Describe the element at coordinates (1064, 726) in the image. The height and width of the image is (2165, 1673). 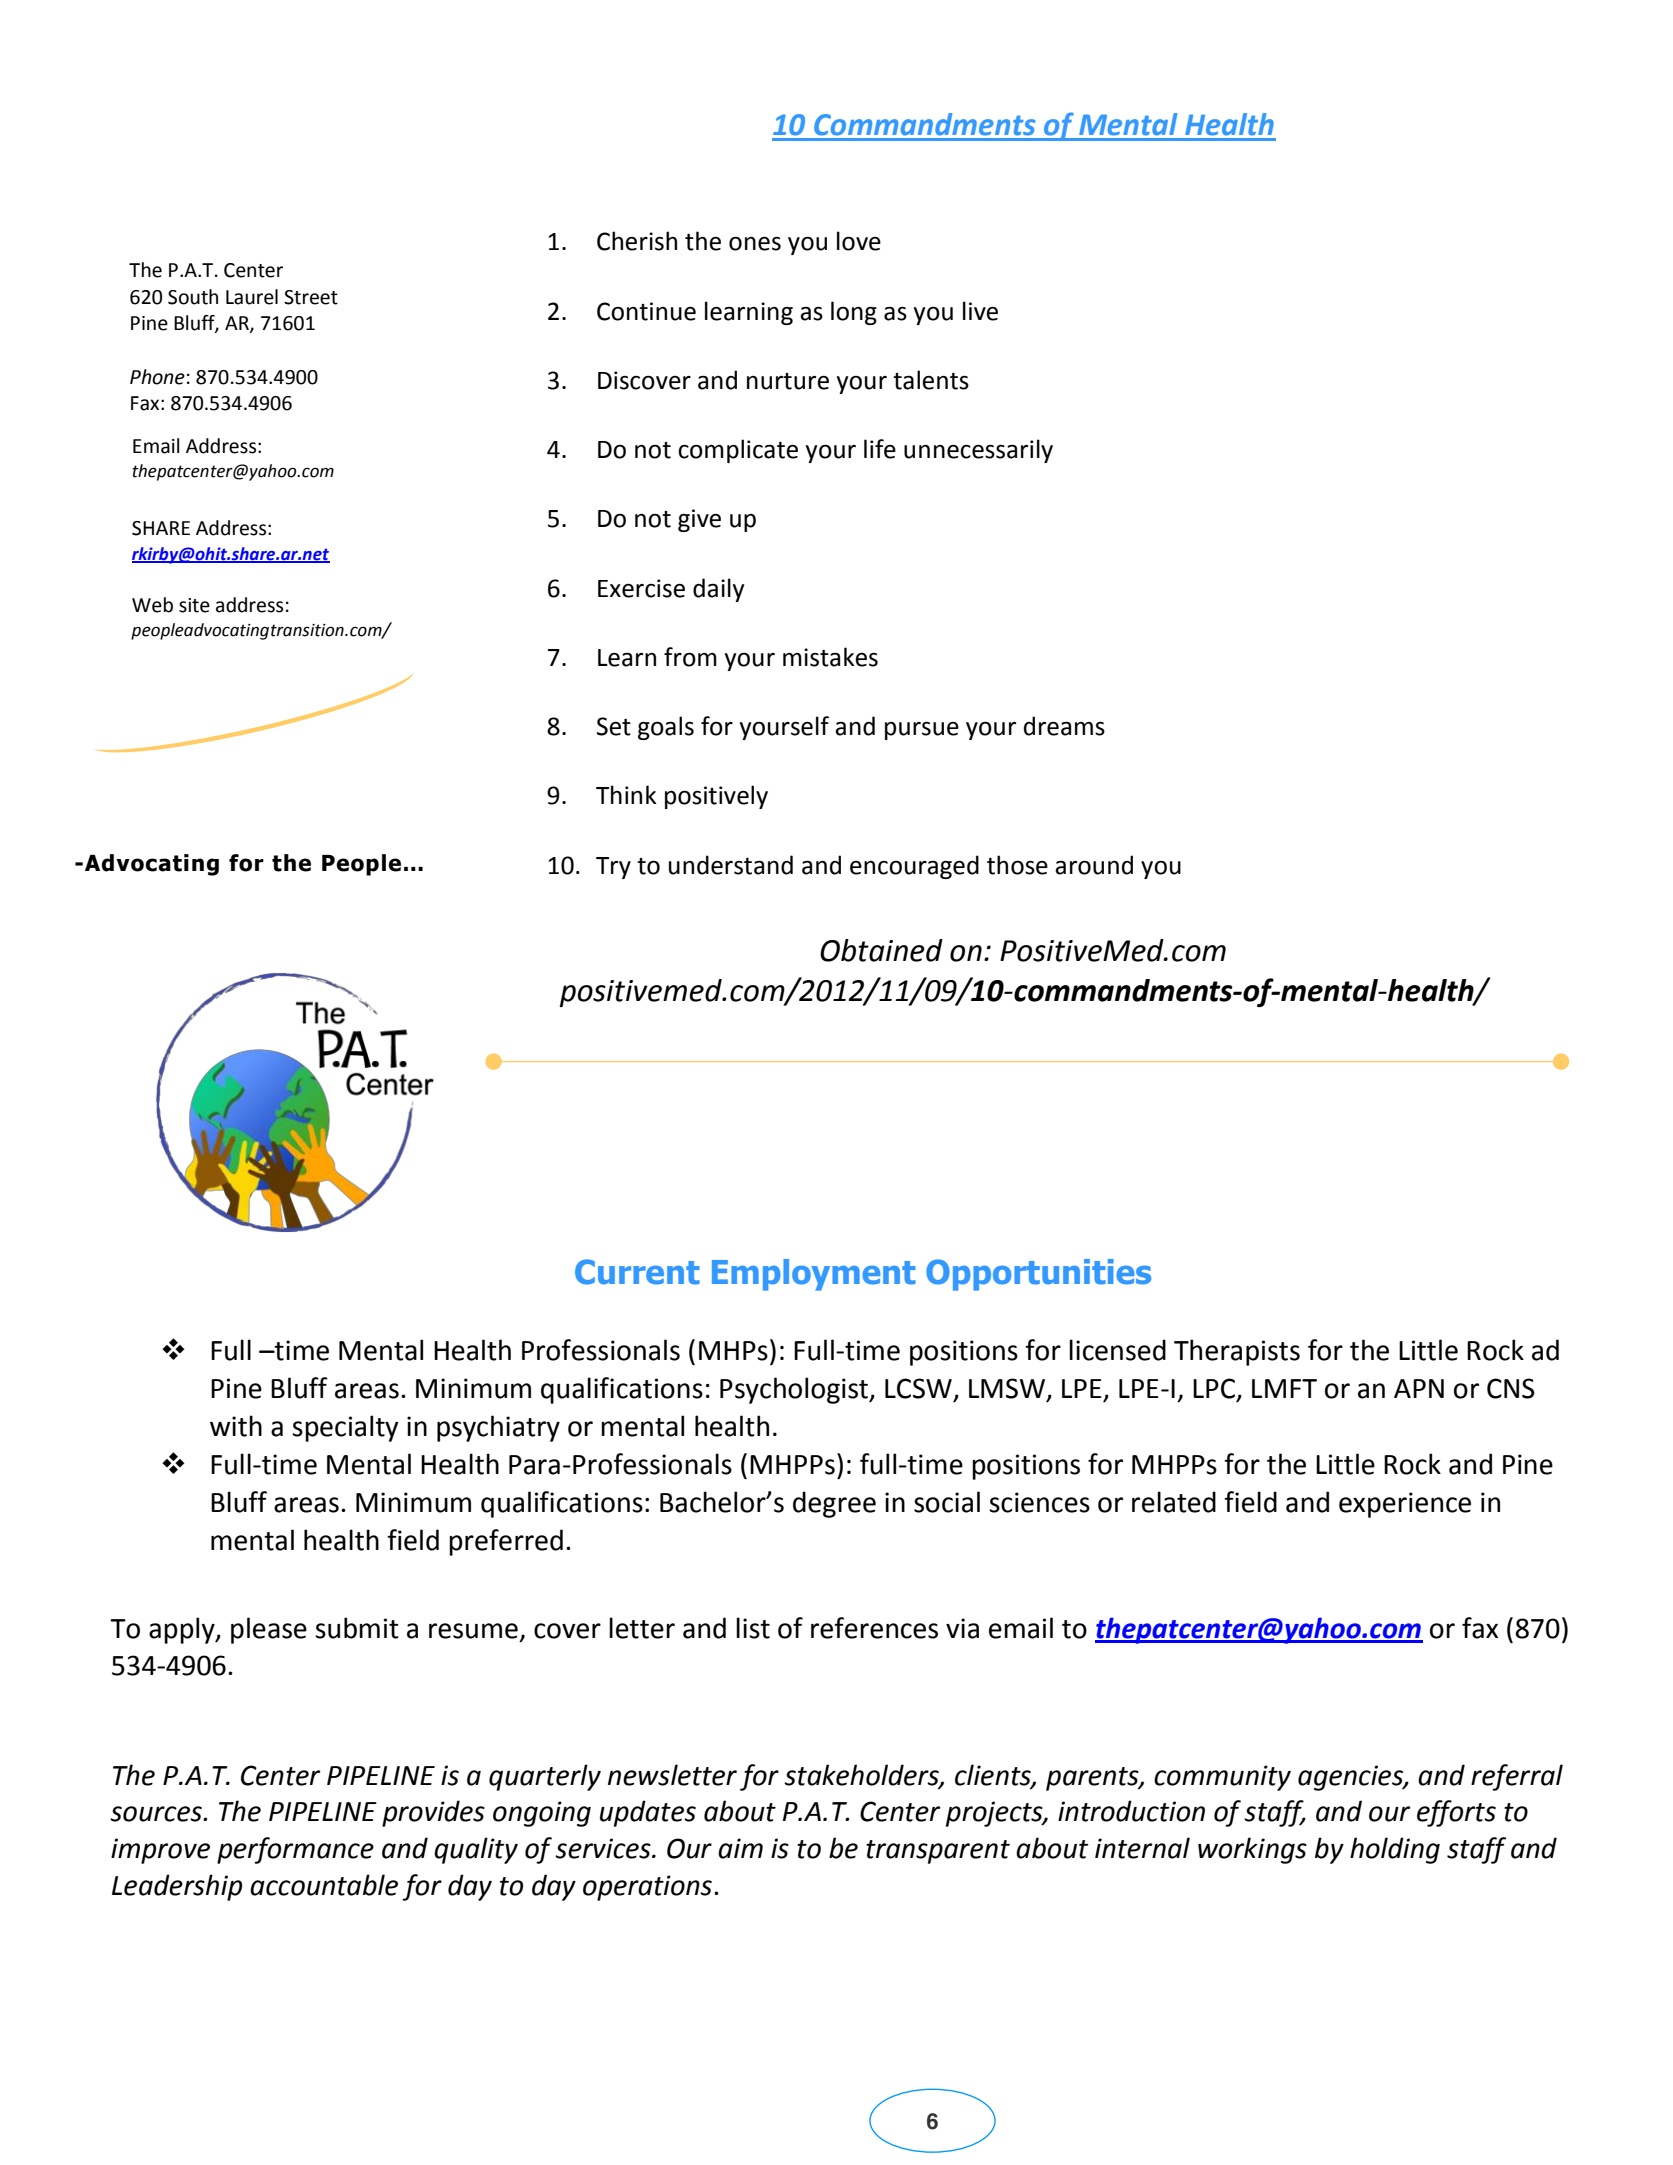
I see `dreams` at that location.
